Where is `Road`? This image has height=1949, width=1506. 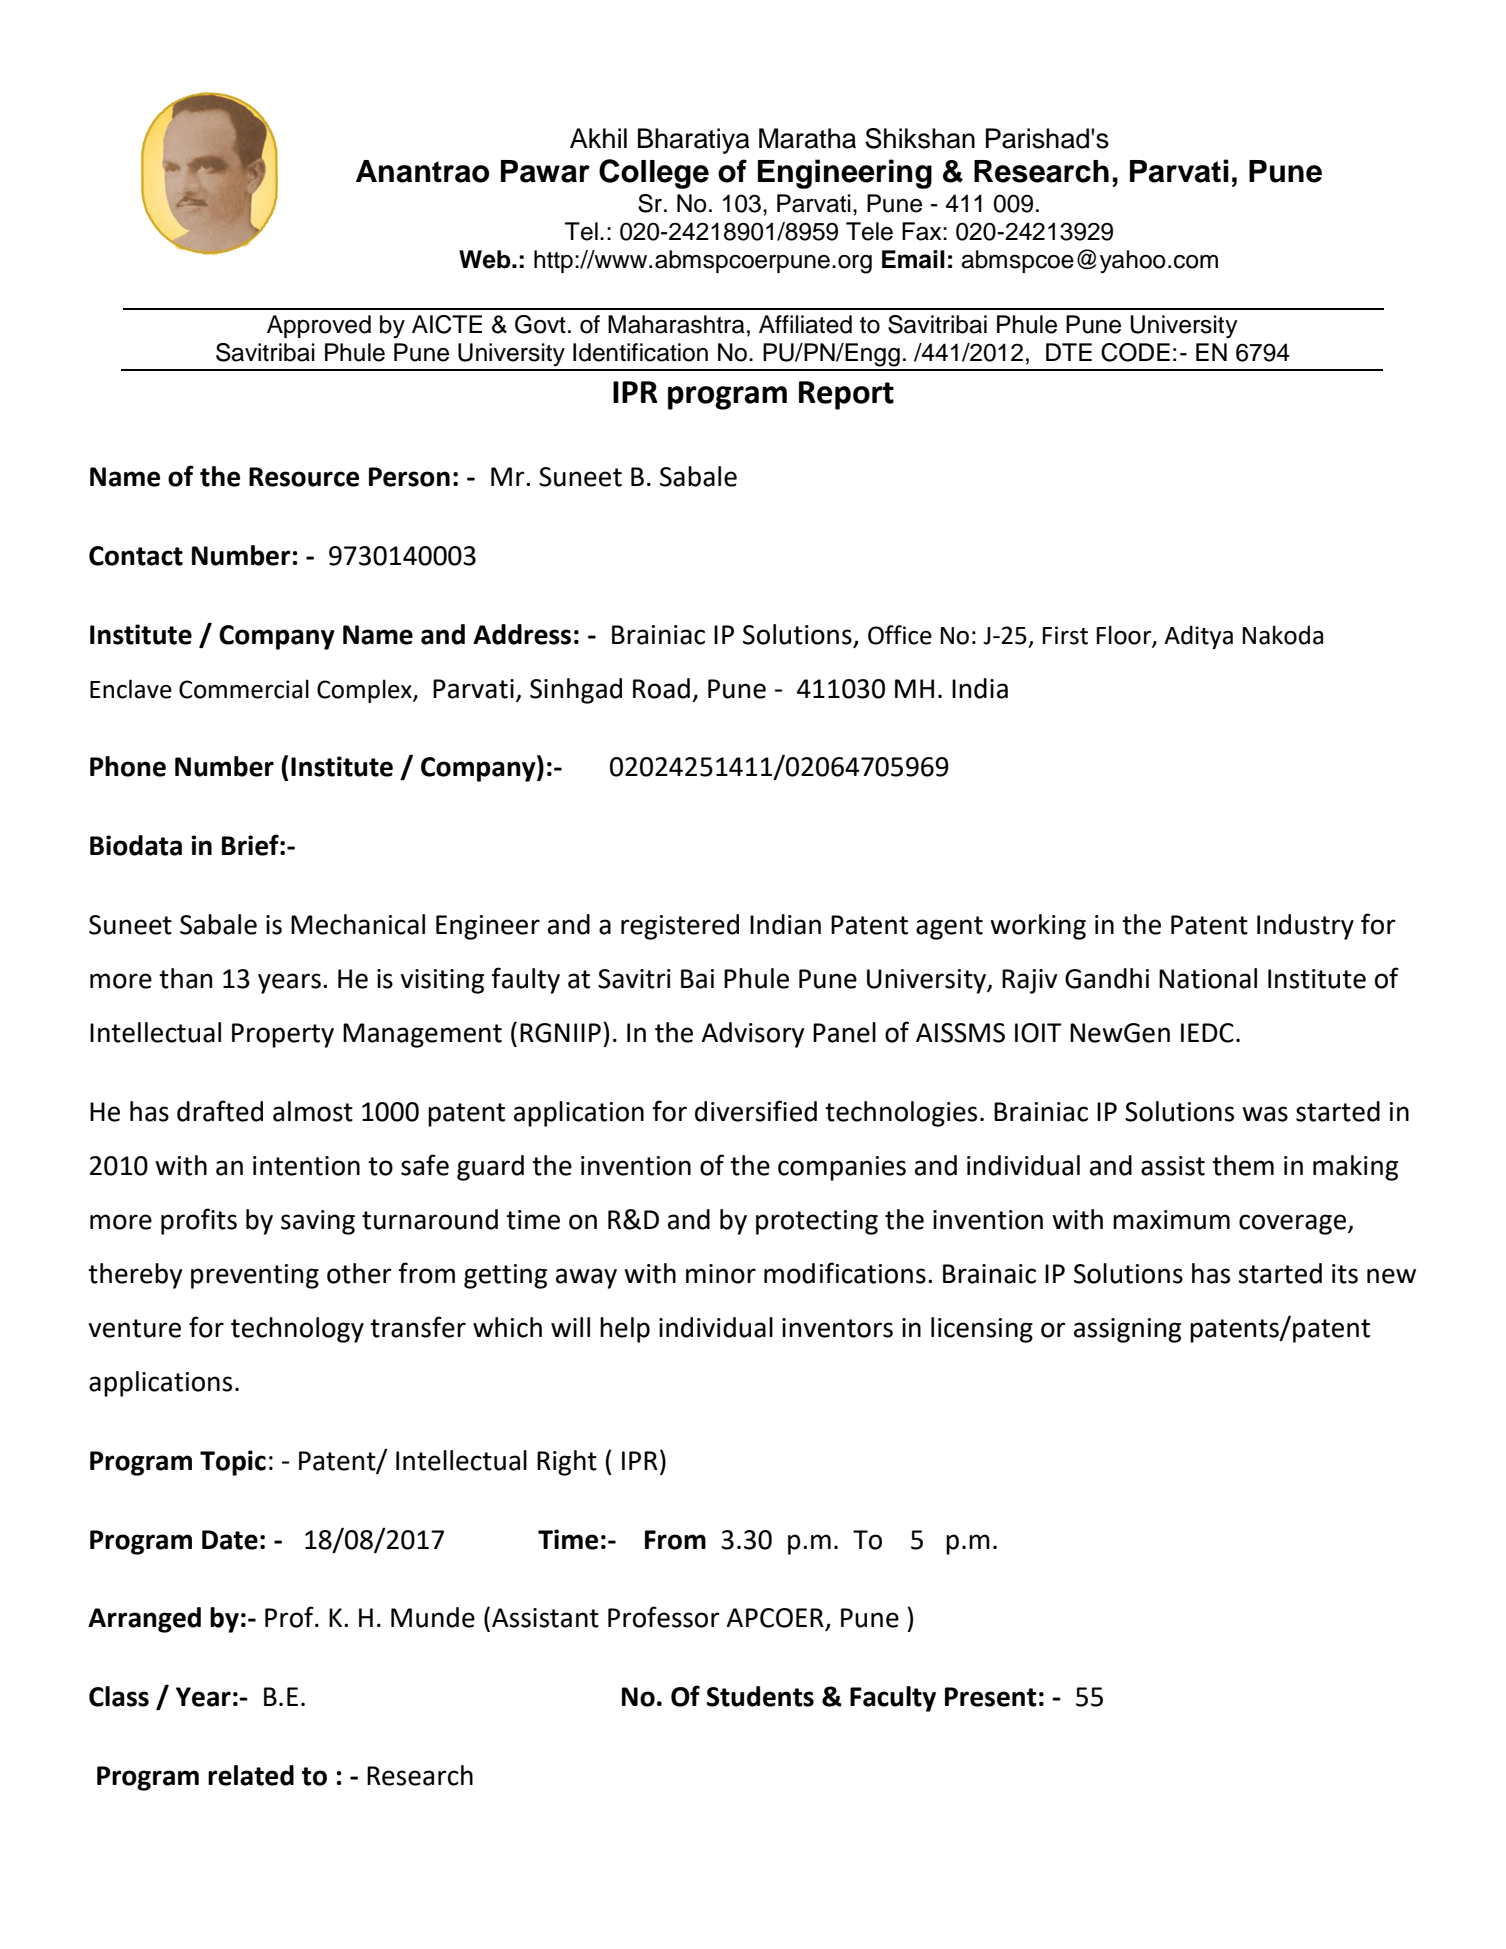
Road is located at coordinates (661, 688).
